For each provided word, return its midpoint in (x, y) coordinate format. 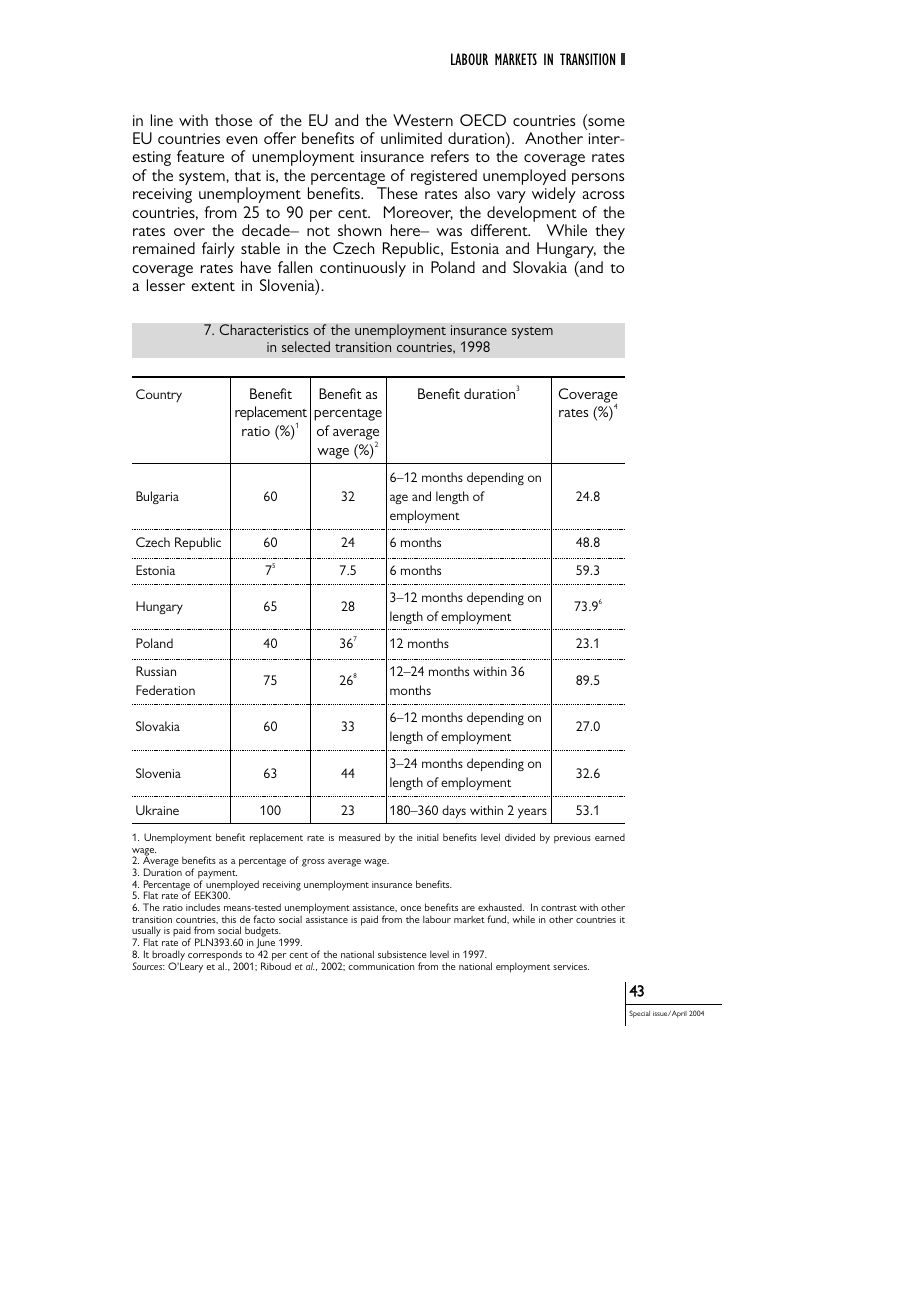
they (610, 233)
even (241, 140)
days (454, 811)
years (532, 813)
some (605, 123)
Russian (156, 671)
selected (306, 346)
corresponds (215, 957)
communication (381, 966)
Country (159, 395)
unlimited (411, 138)
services (571, 966)
